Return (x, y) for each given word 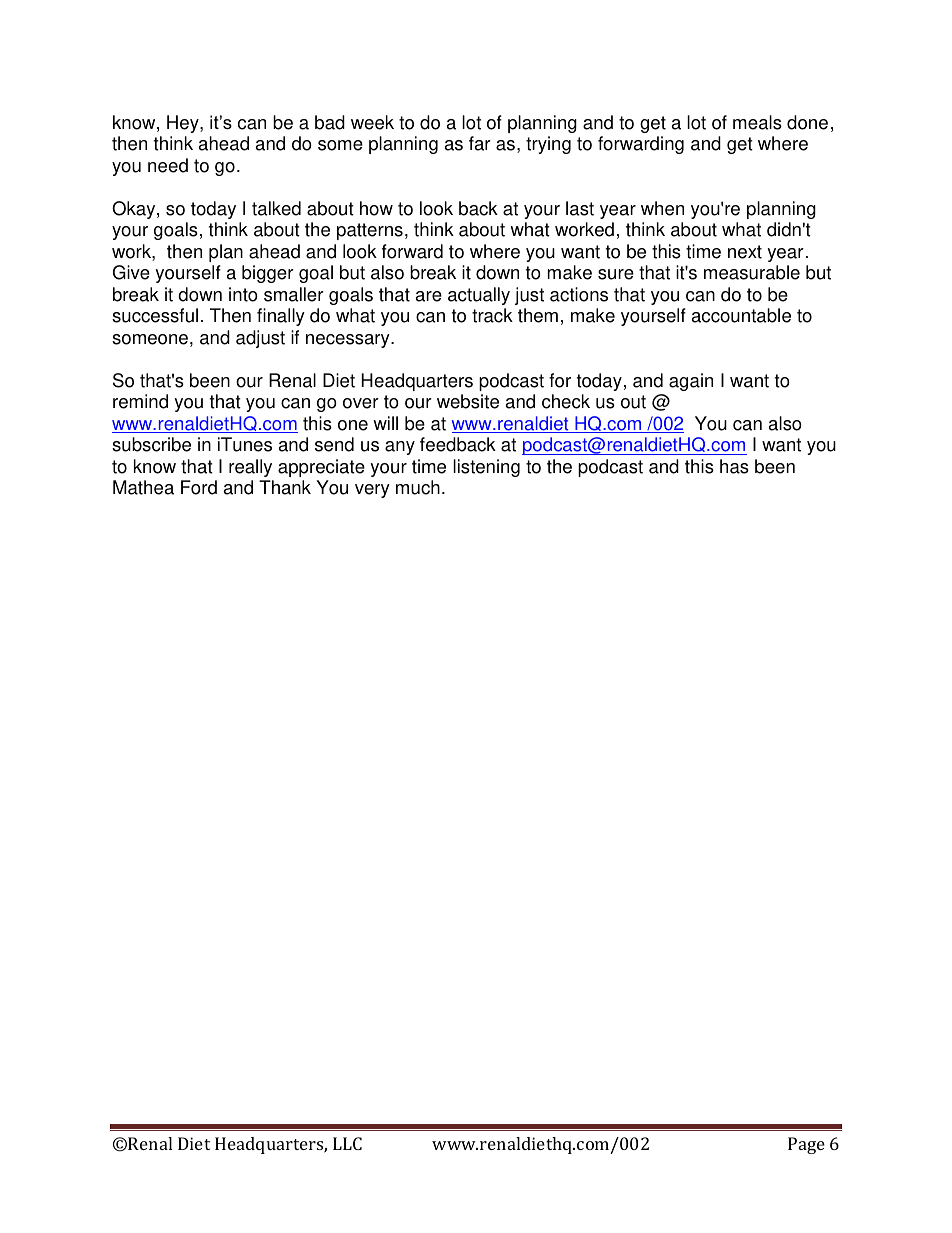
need (168, 165)
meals (757, 122)
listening (486, 468)
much (418, 487)
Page (806, 1145)
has (734, 466)
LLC (347, 1143)
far (480, 143)
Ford (199, 487)
